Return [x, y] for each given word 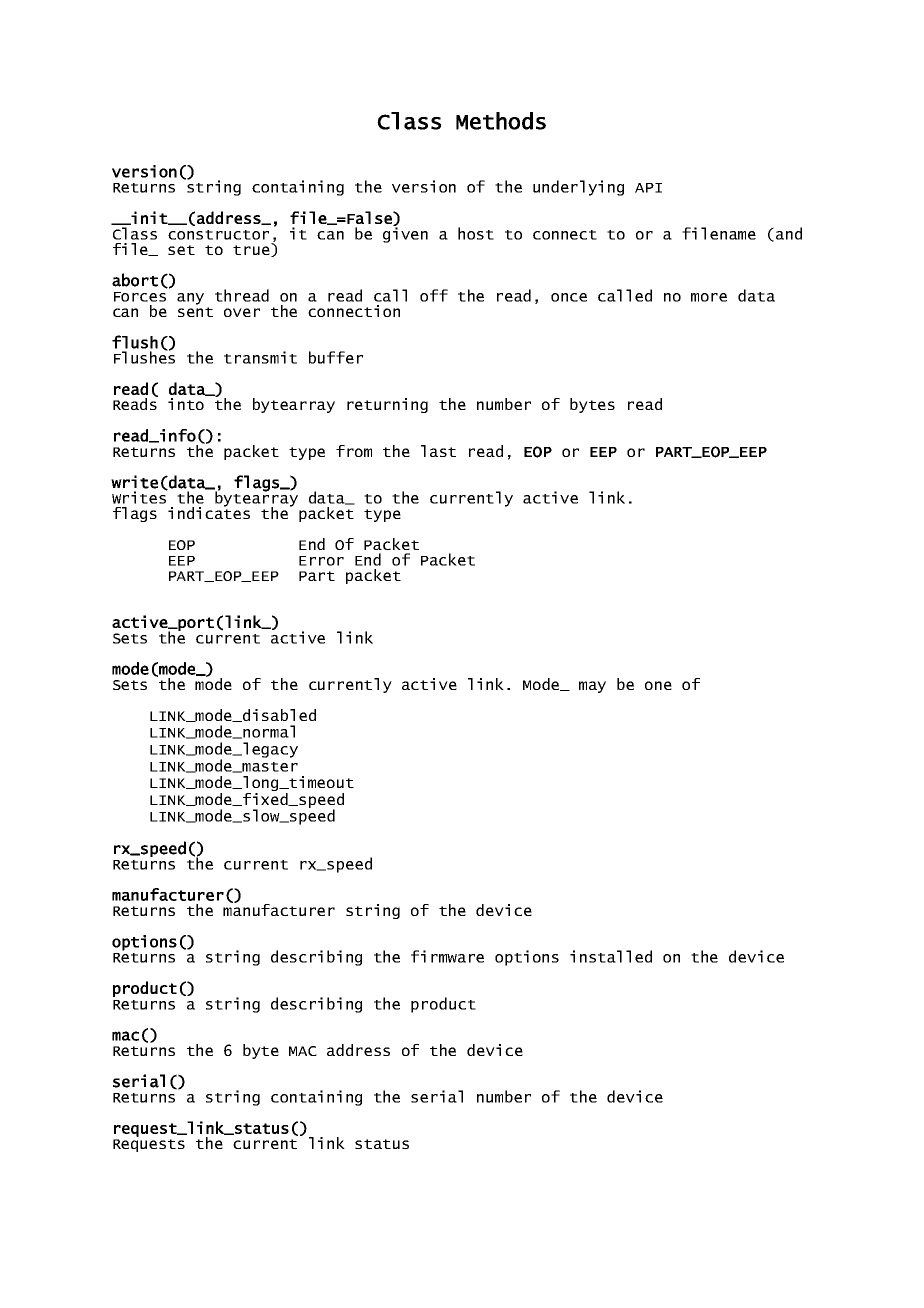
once [569, 297]
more [709, 297]
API [648, 188]
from [354, 451]
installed [611, 956]
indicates [209, 512]
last [438, 451]
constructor [218, 235]
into [186, 404]
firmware [447, 956]
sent [195, 312]
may [592, 687]
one [658, 685]
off [434, 295]
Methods [501, 121]
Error [321, 561]
